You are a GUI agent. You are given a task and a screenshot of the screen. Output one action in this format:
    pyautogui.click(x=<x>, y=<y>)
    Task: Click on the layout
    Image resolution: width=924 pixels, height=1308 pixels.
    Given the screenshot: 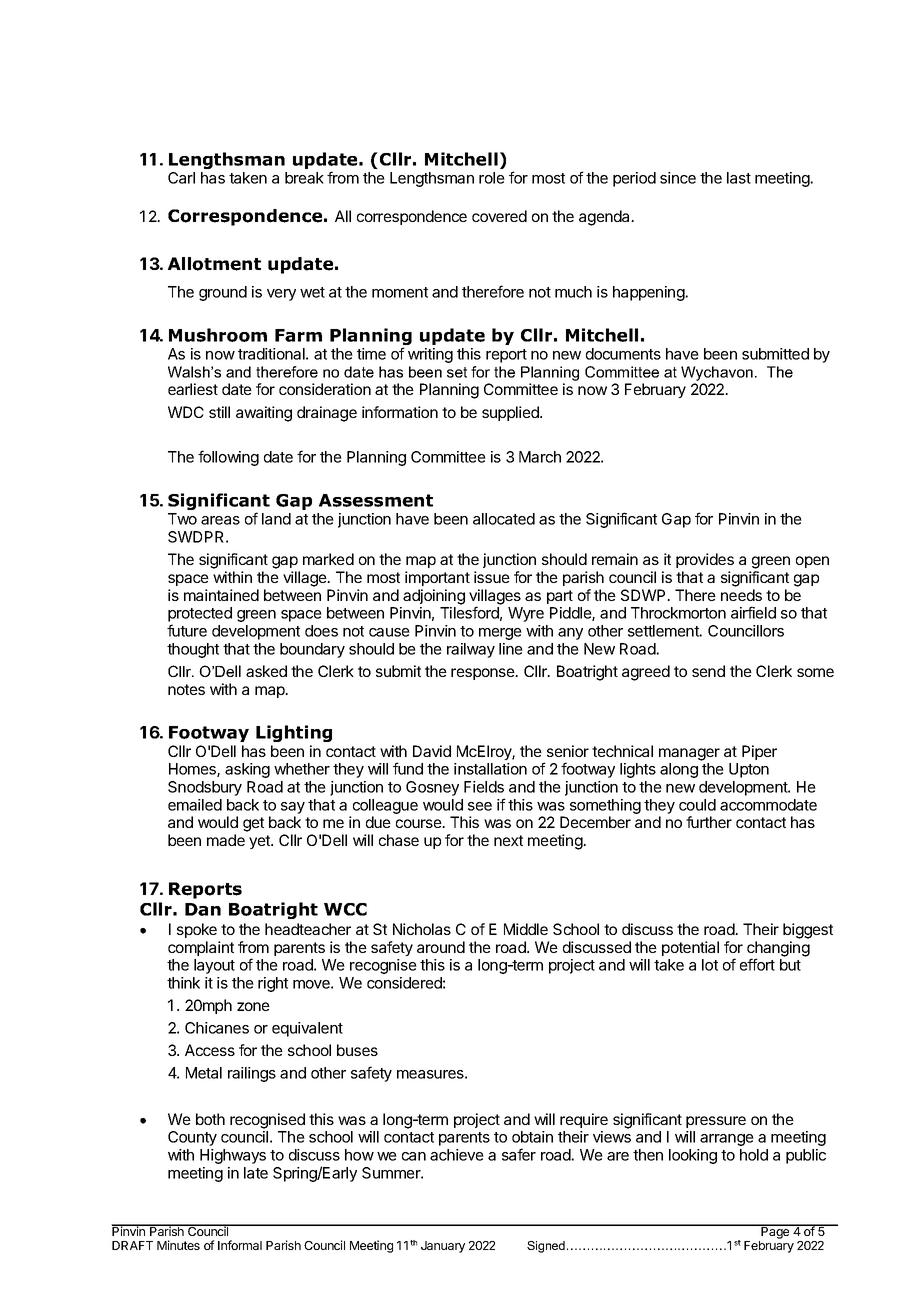 What is the action you would take?
    pyautogui.click(x=214, y=966)
